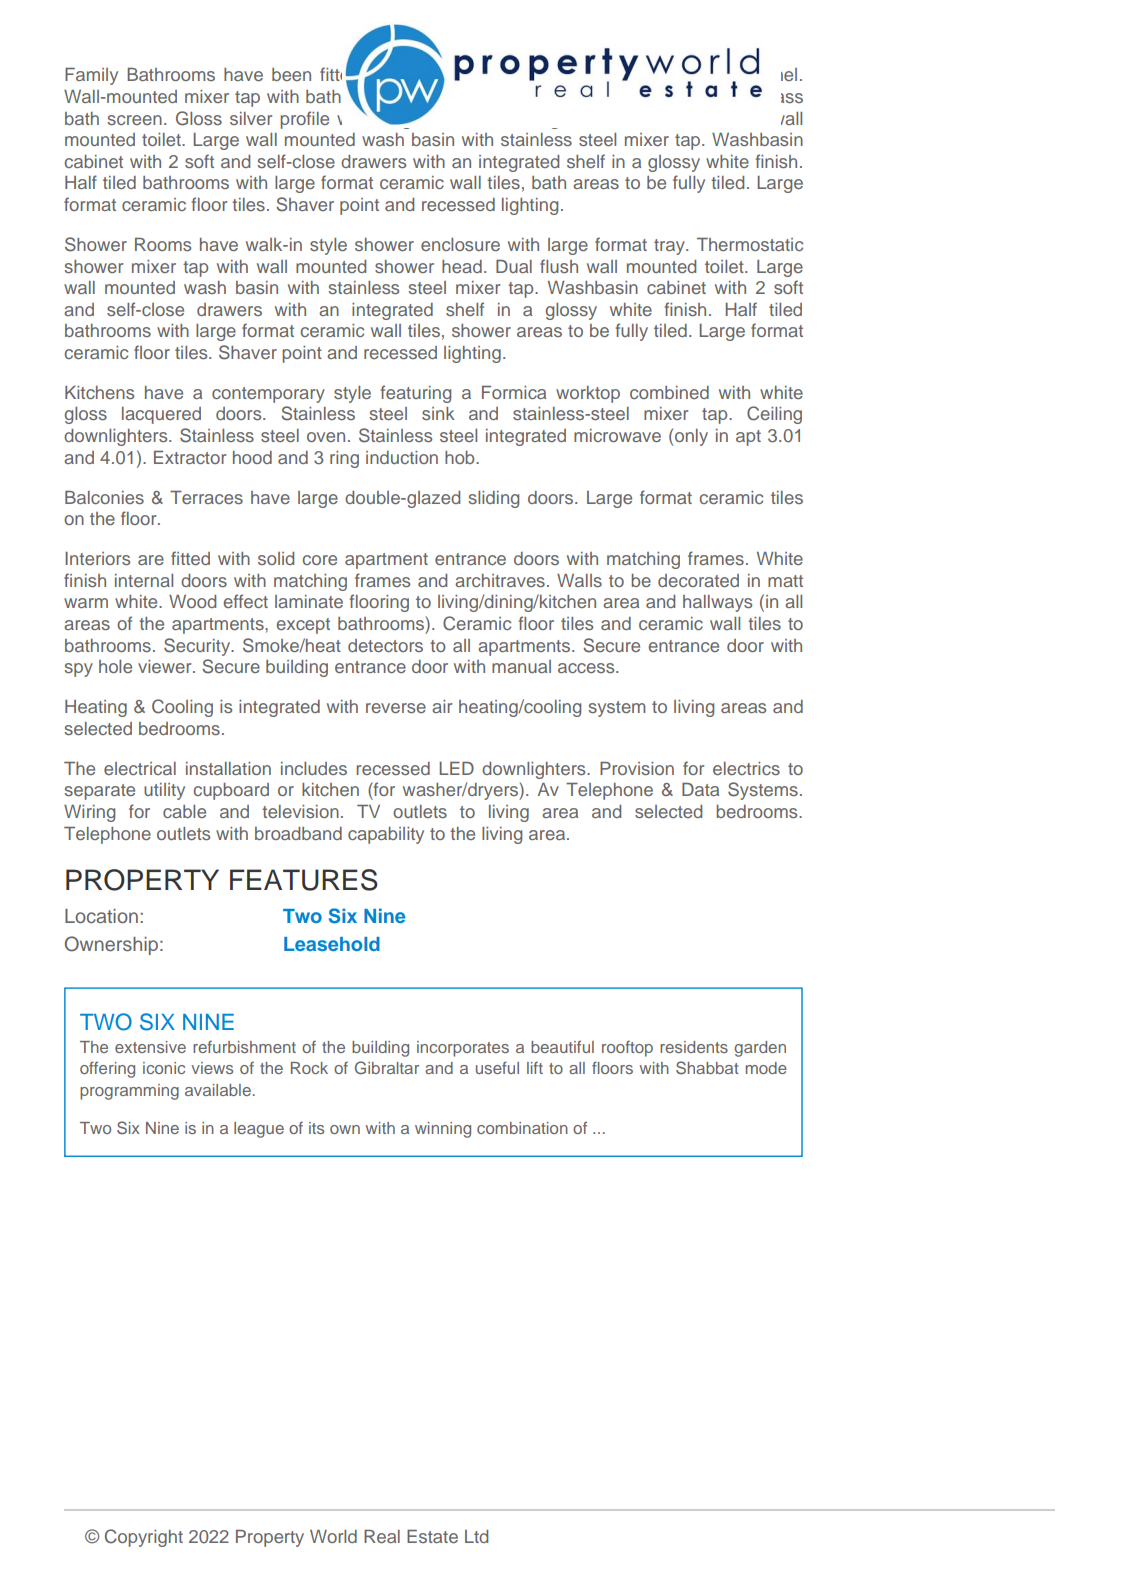  What do you see at coordinates (698, 580) in the screenshot?
I see `decorated` at bounding box center [698, 580].
